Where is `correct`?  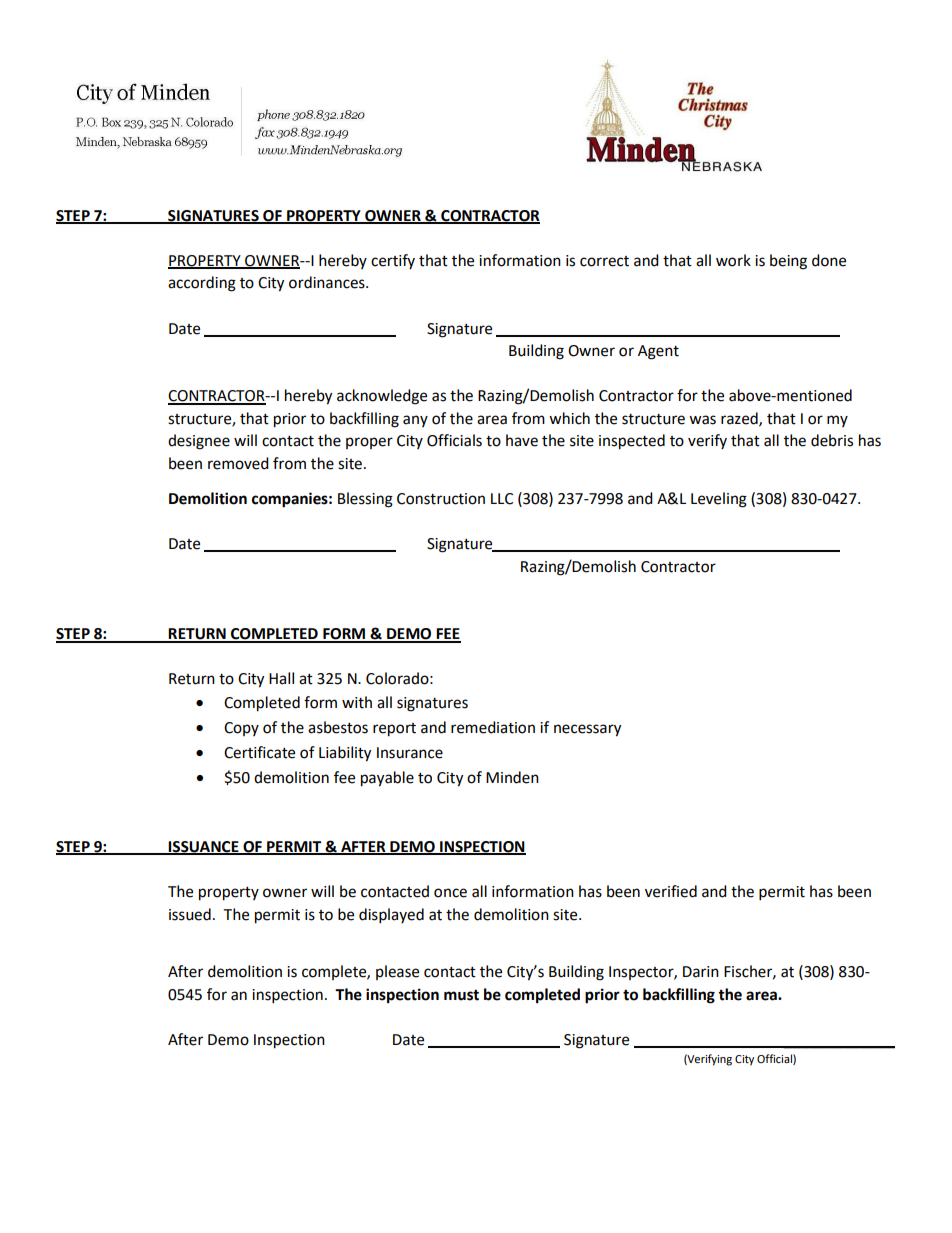
correct is located at coordinates (604, 261).
